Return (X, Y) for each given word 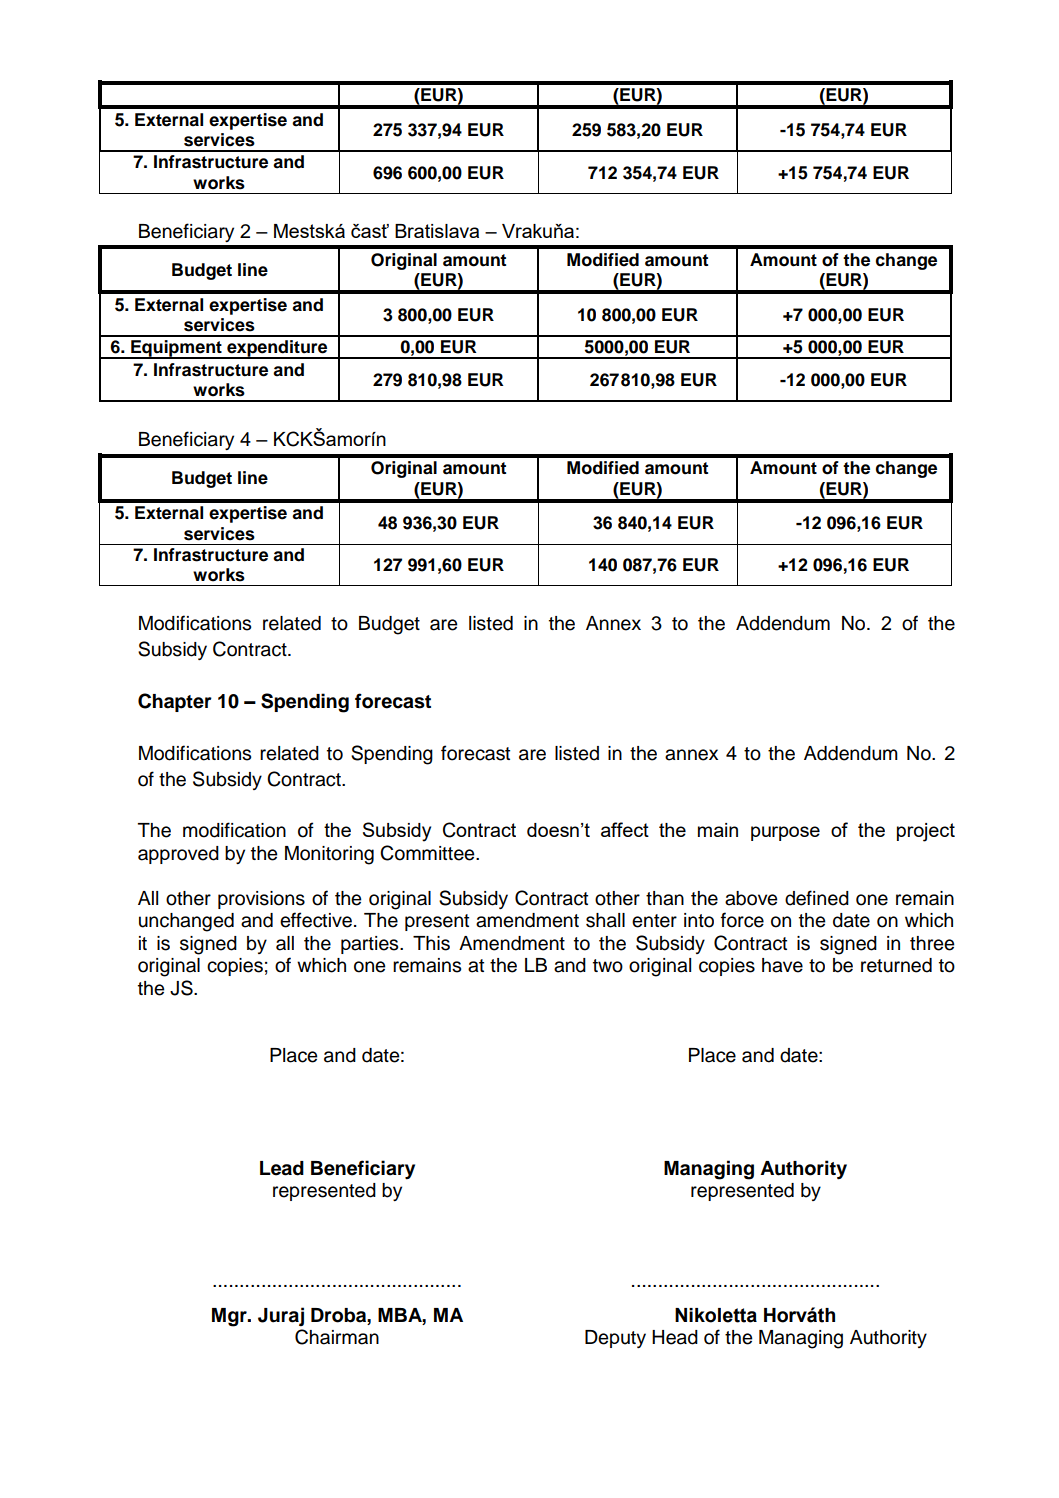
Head (675, 1337)
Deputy (615, 1339)
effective (316, 920)
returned (896, 965)
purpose (785, 833)
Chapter (175, 702)
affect (625, 829)
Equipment (176, 349)
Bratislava (437, 231)
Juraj (281, 1316)
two (608, 966)
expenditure (277, 349)
